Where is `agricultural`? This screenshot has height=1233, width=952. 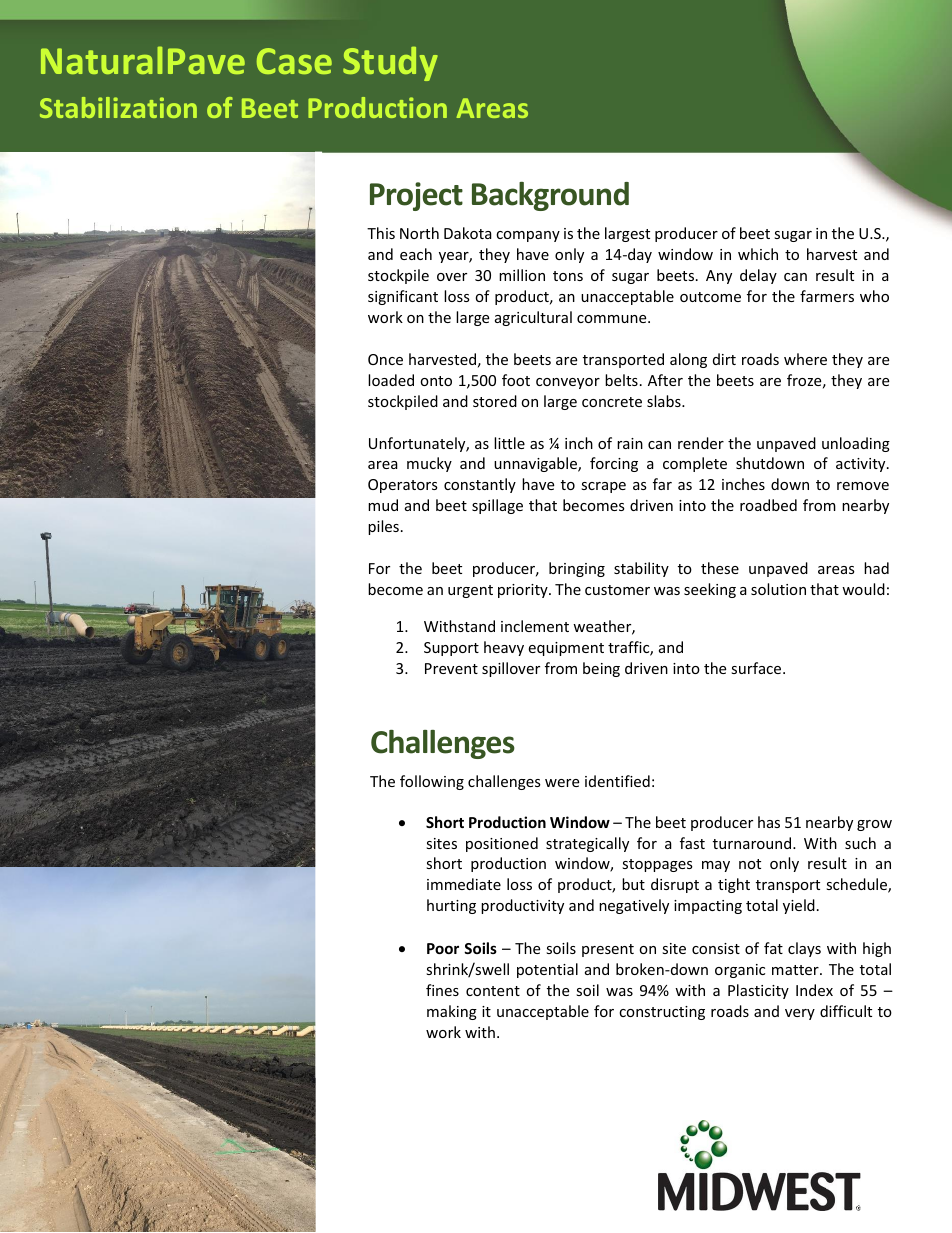 agricultural is located at coordinates (533, 318).
